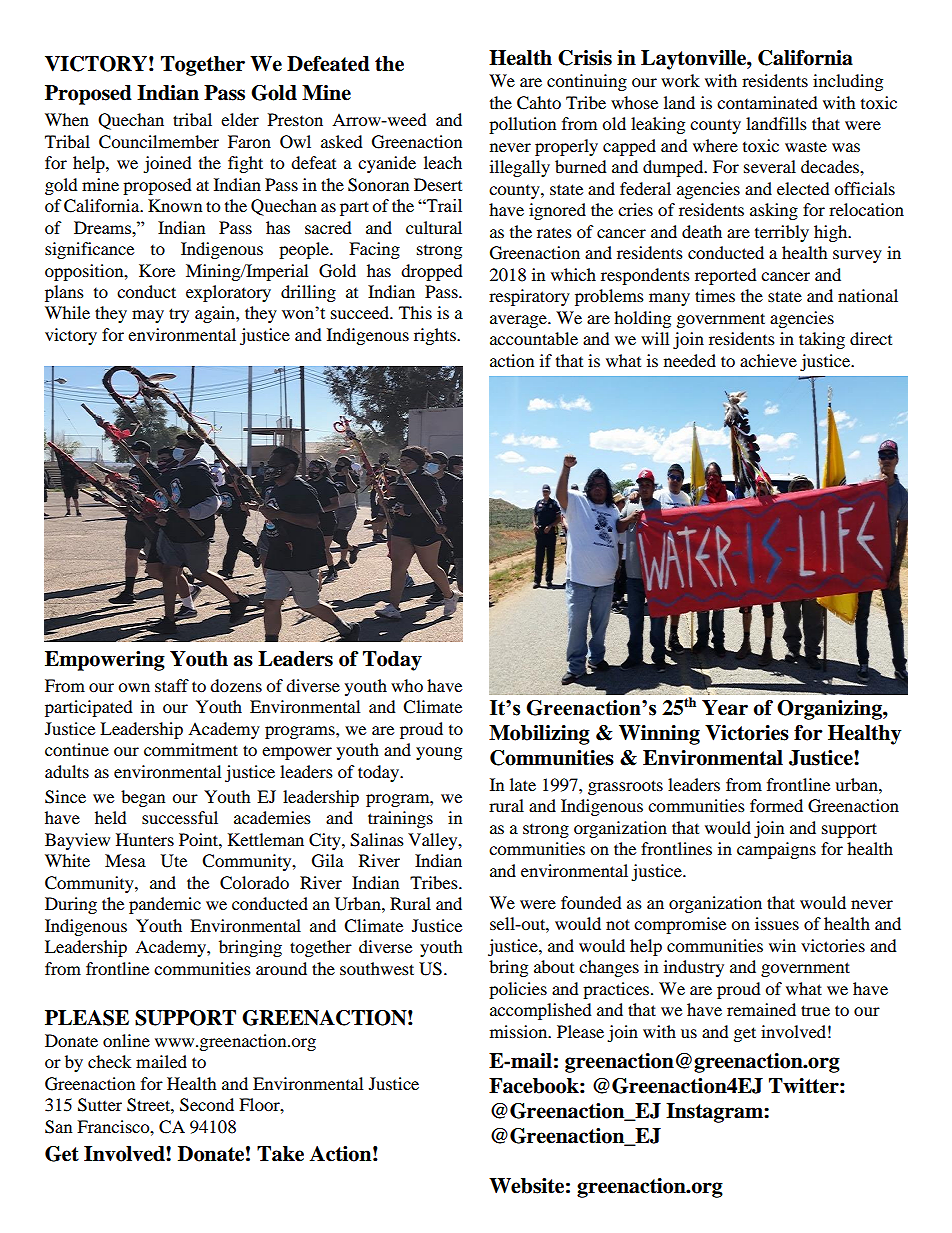  What do you see at coordinates (522, 125) in the screenshot?
I see `pollution` at bounding box center [522, 125].
